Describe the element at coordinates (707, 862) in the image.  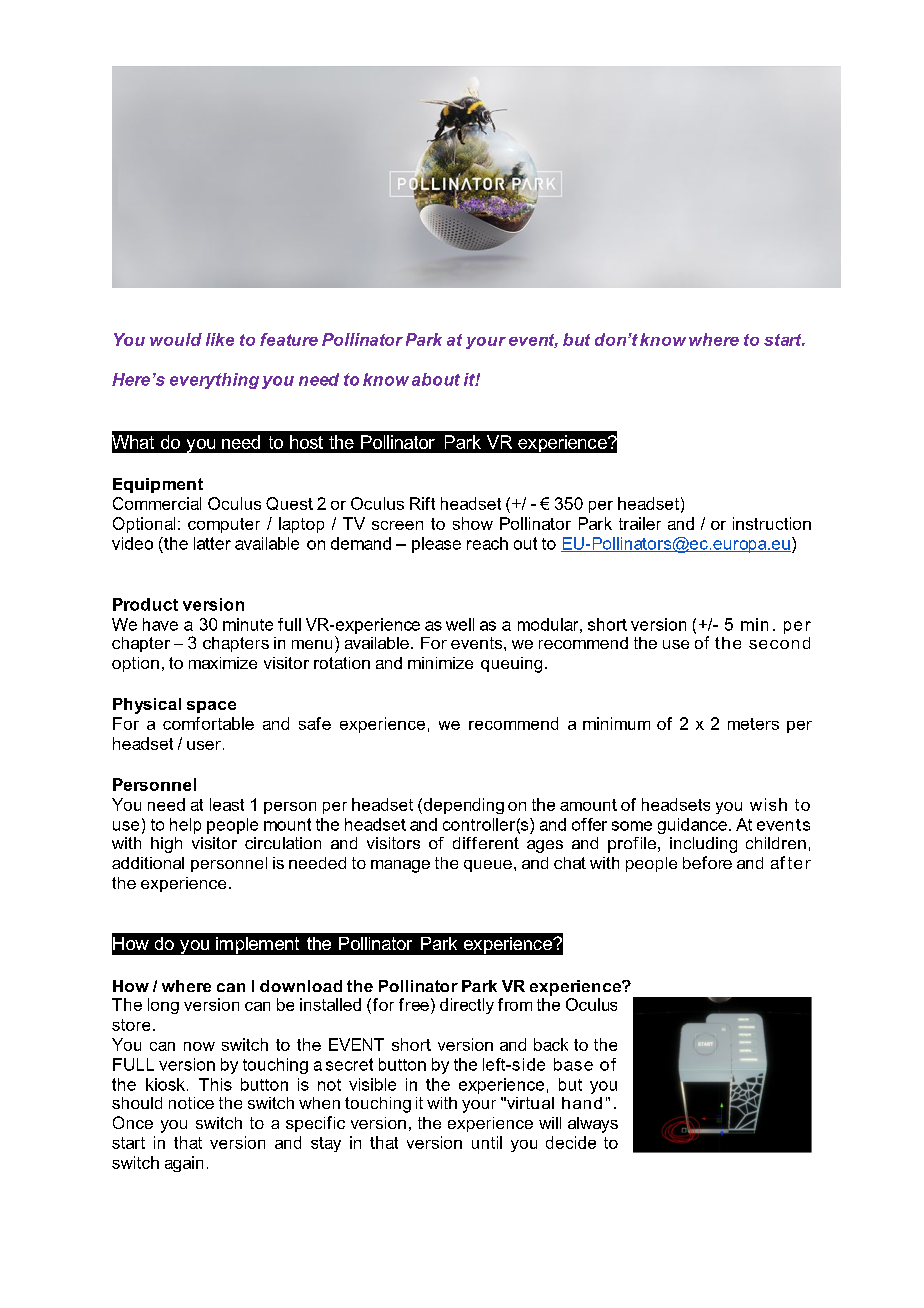
I see `before` at that location.
